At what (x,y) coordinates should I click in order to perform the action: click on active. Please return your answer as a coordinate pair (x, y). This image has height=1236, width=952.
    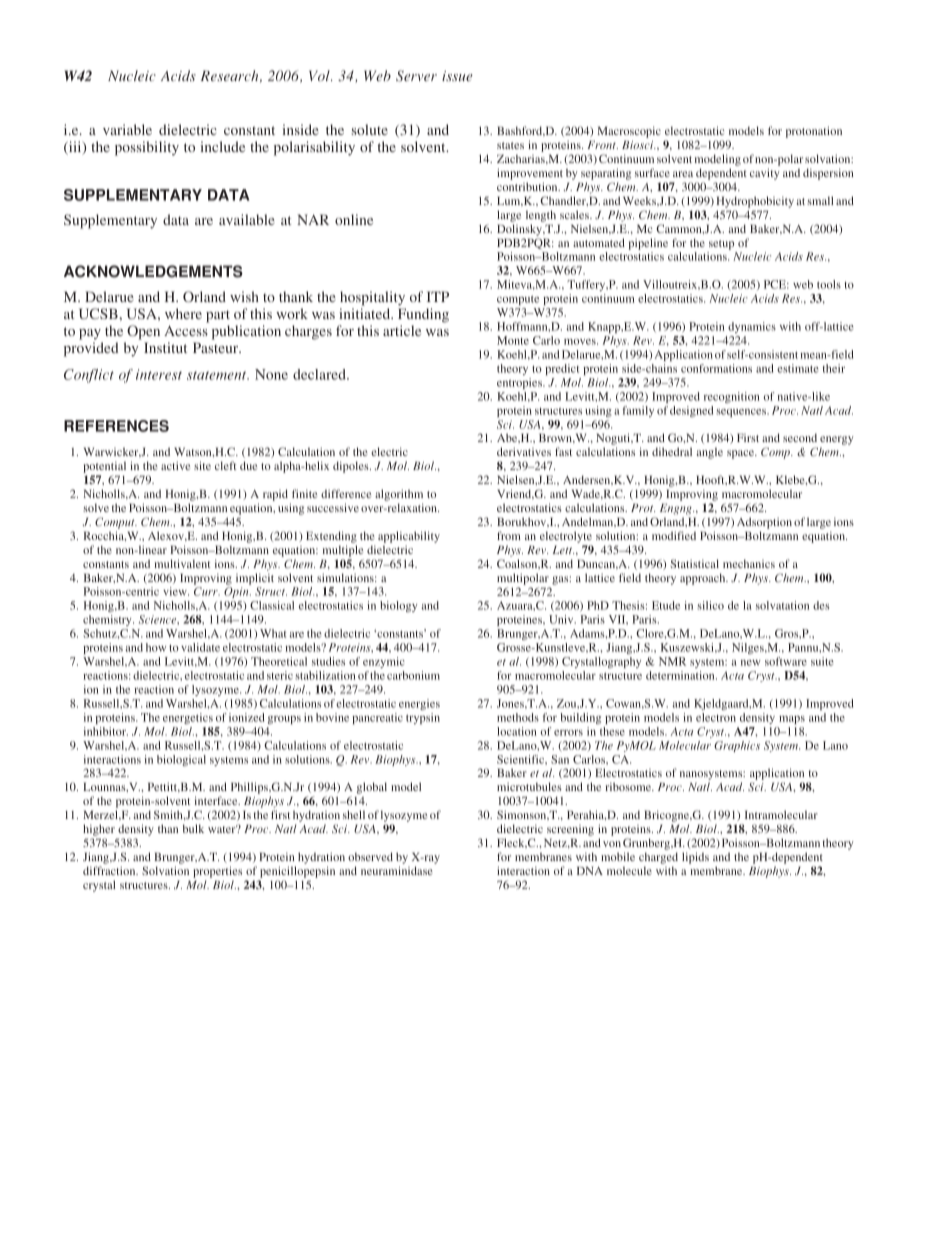
    Looking at the image, I should click on (175, 465).
